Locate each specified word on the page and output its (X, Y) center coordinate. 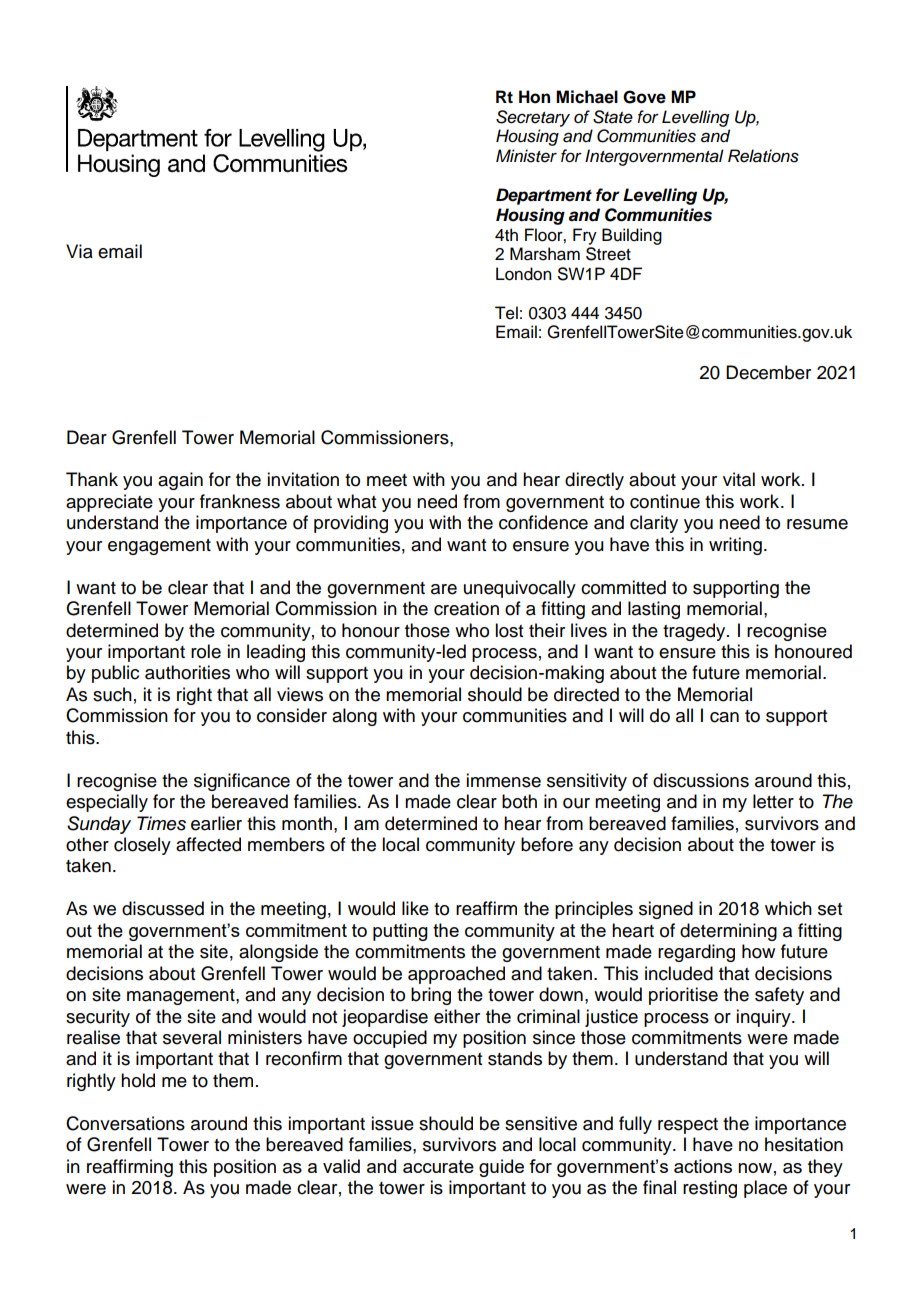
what (356, 501)
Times (161, 823)
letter (773, 801)
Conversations (125, 1123)
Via (79, 251)
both (519, 801)
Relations (763, 156)
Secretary (533, 118)
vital (739, 479)
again (180, 481)
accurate (438, 1166)
